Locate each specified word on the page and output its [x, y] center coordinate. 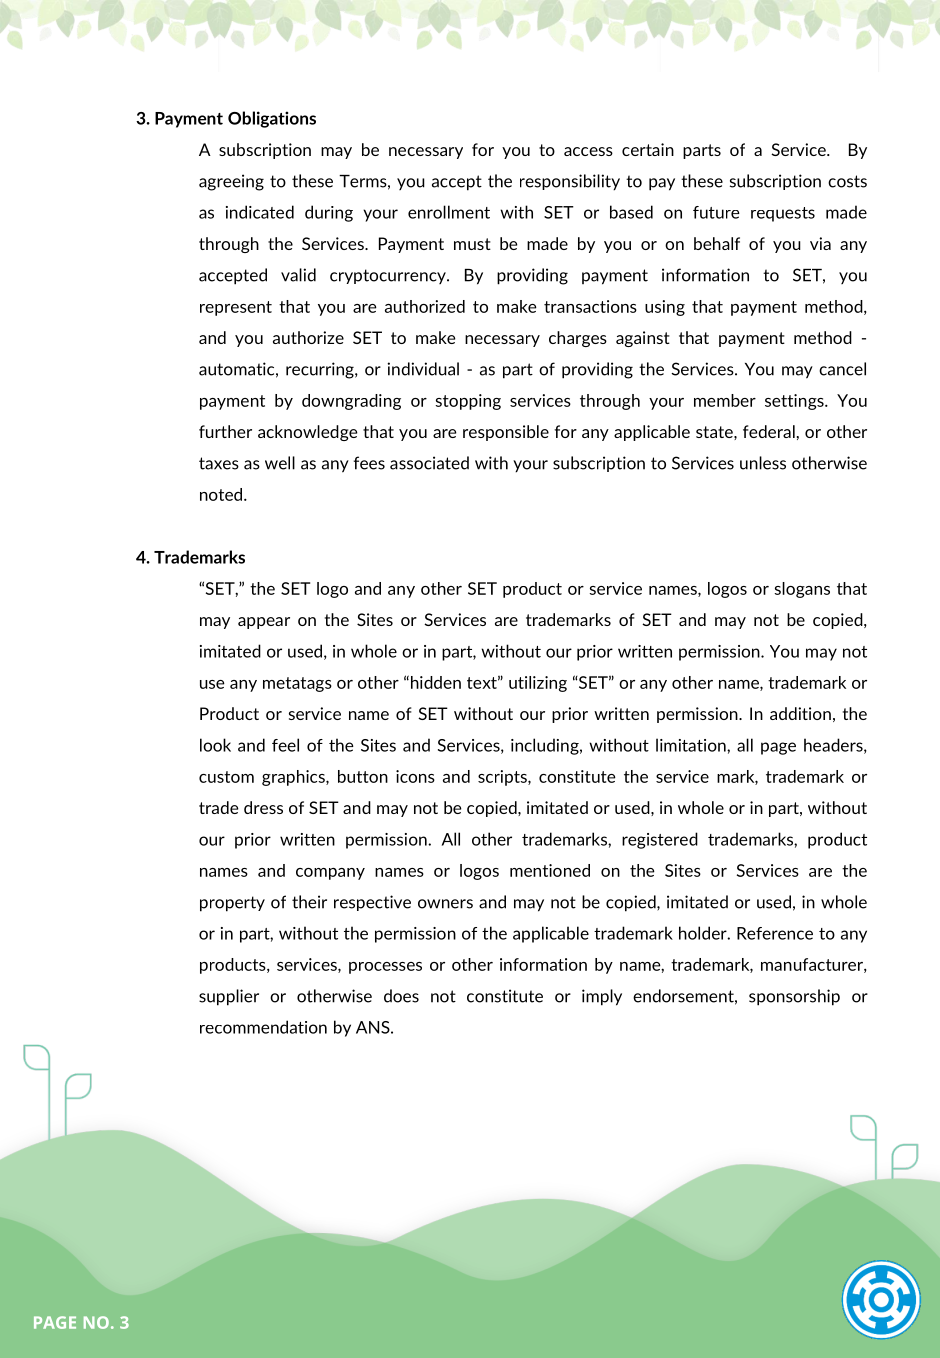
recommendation [263, 1027]
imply [602, 997]
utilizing [538, 684]
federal [769, 431]
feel [285, 745]
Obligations [272, 119]
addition [800, 713]
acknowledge [308, 433]
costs [847, 181]
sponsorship [794, 997]
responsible [506, 433]
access [588, 151]
